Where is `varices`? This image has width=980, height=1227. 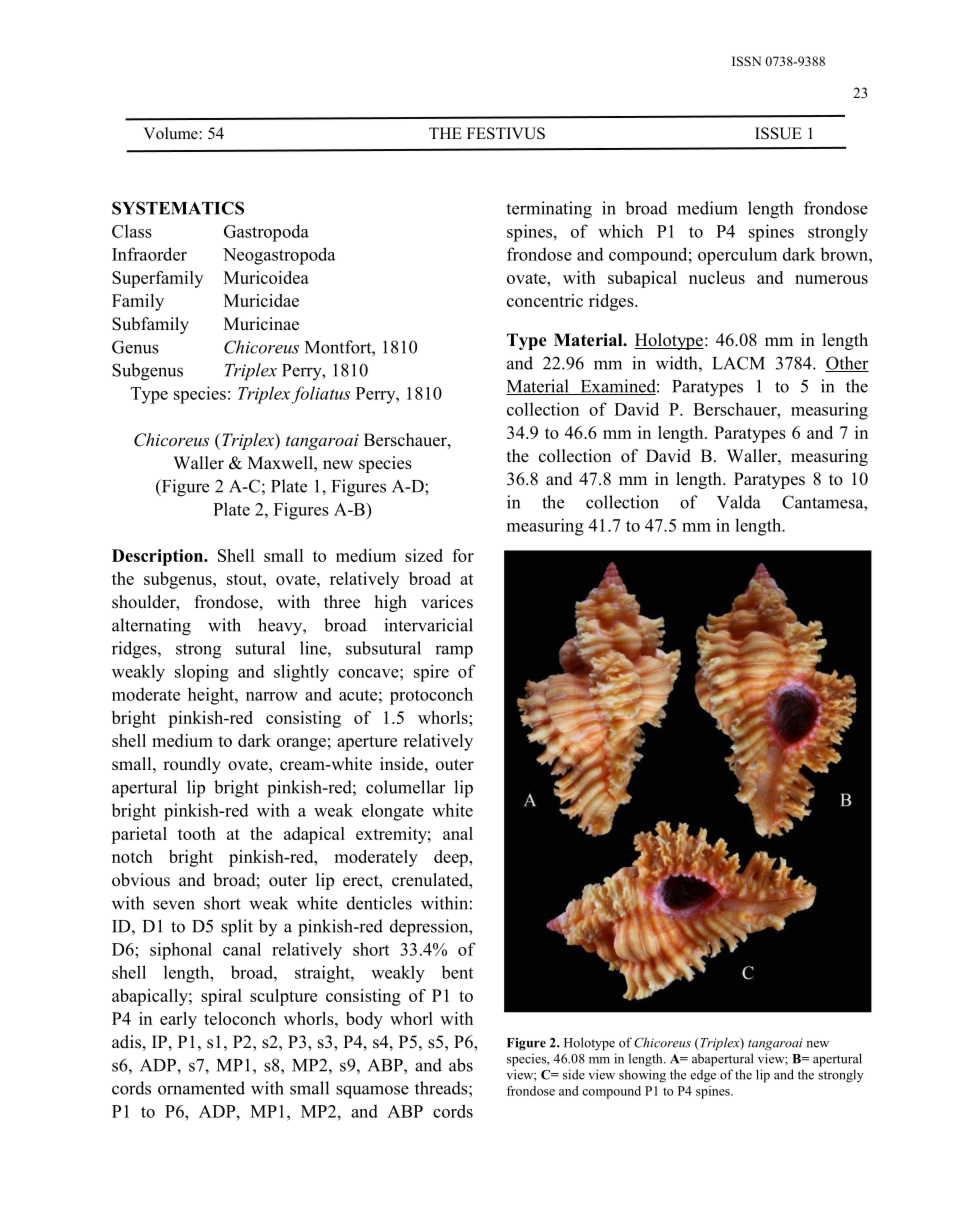 varices is located at coordinates (447, 602).
